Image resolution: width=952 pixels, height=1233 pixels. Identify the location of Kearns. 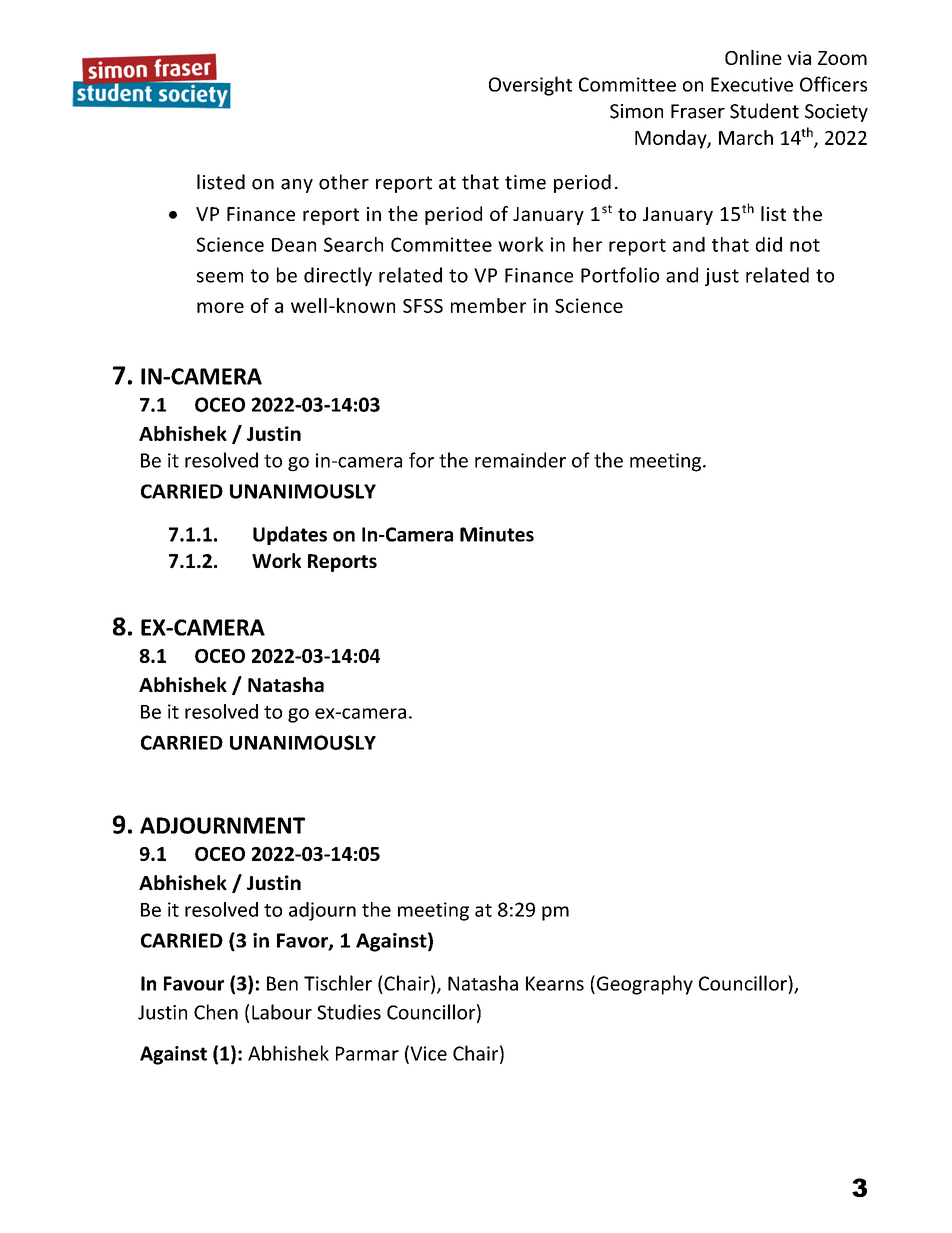
(555, 983).
